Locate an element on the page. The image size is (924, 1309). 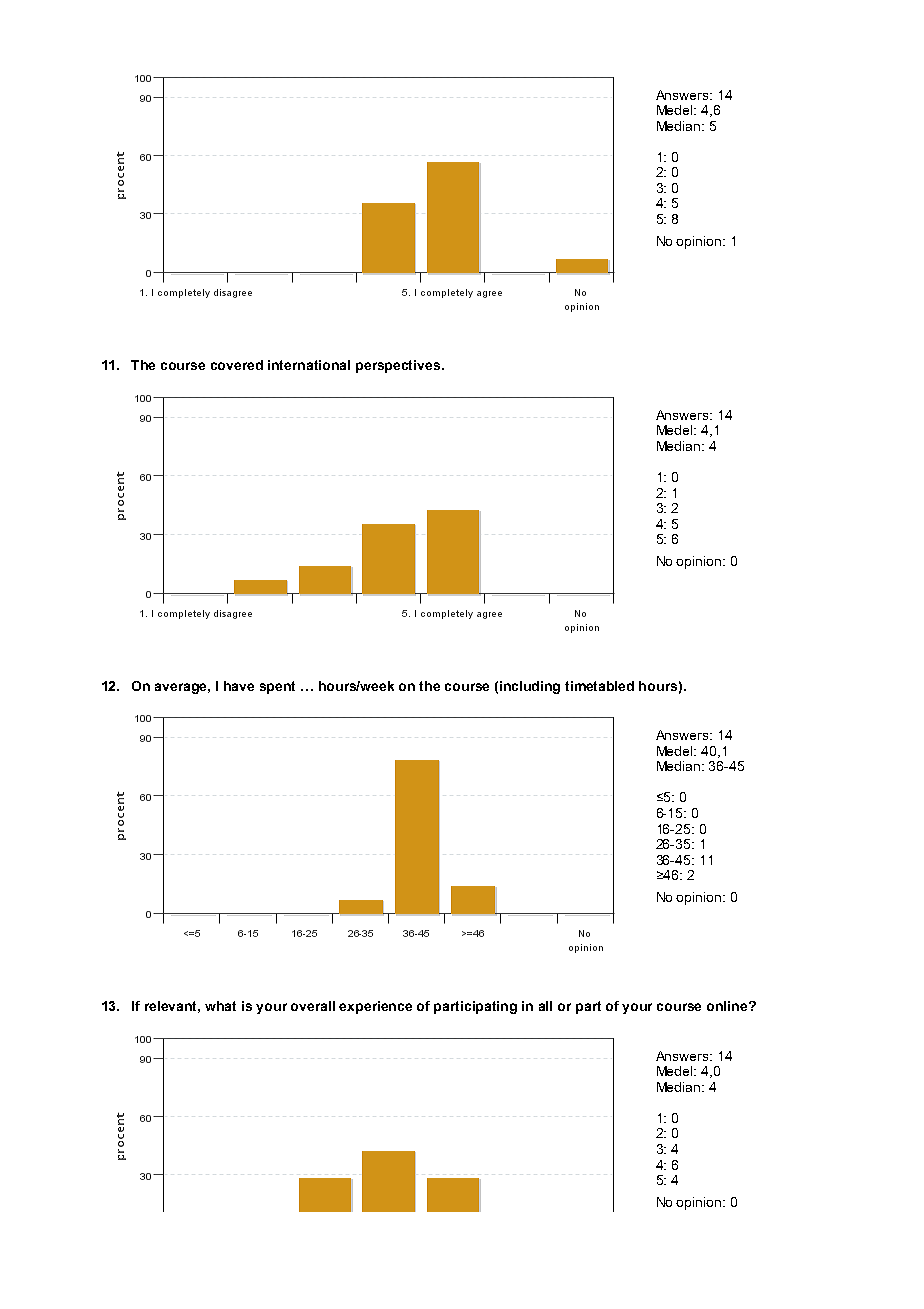
what is located at coordinates (220, 1006).
